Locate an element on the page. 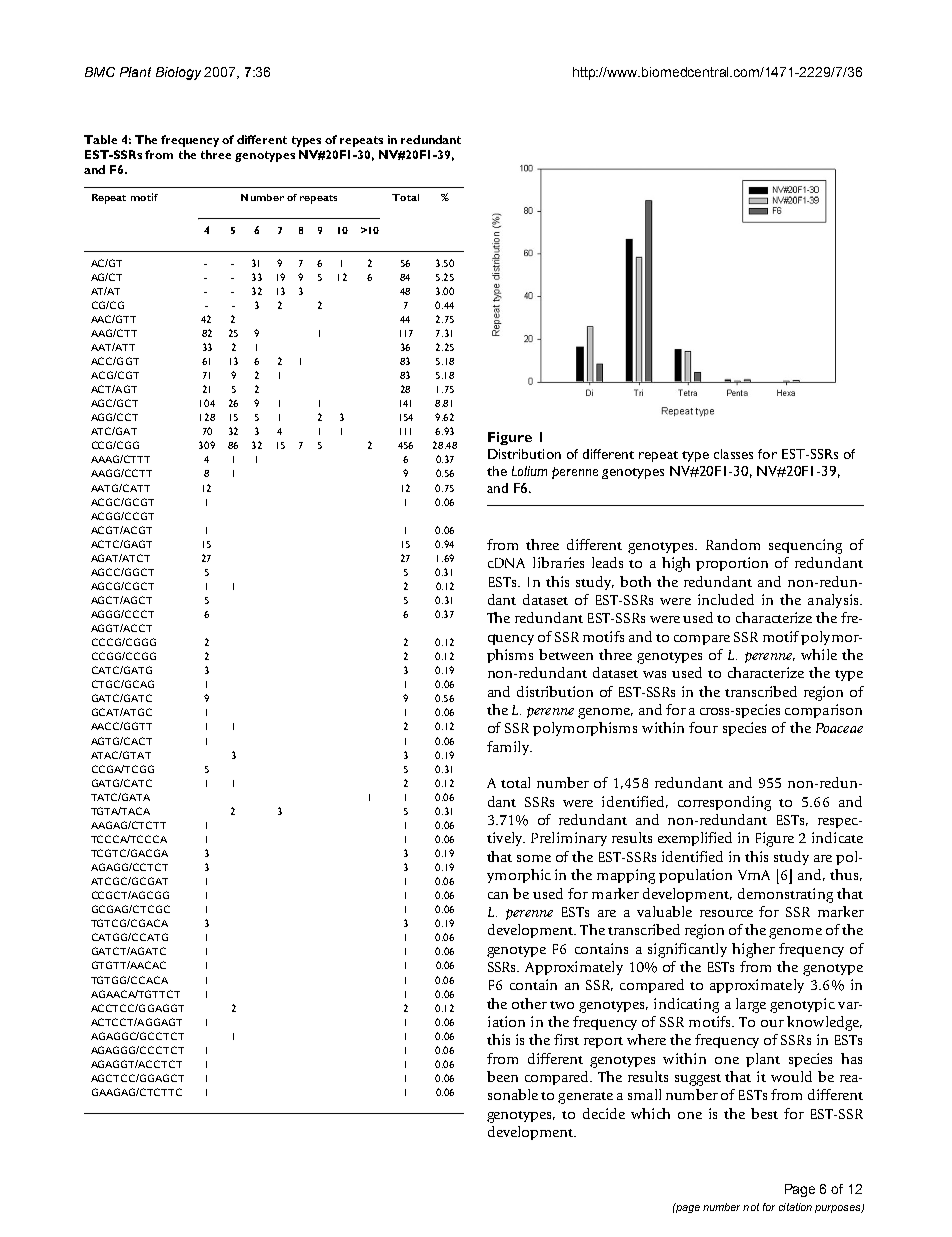 The height and width of the image is (1237, 952). libraries is located at coordinates (558, 562).
